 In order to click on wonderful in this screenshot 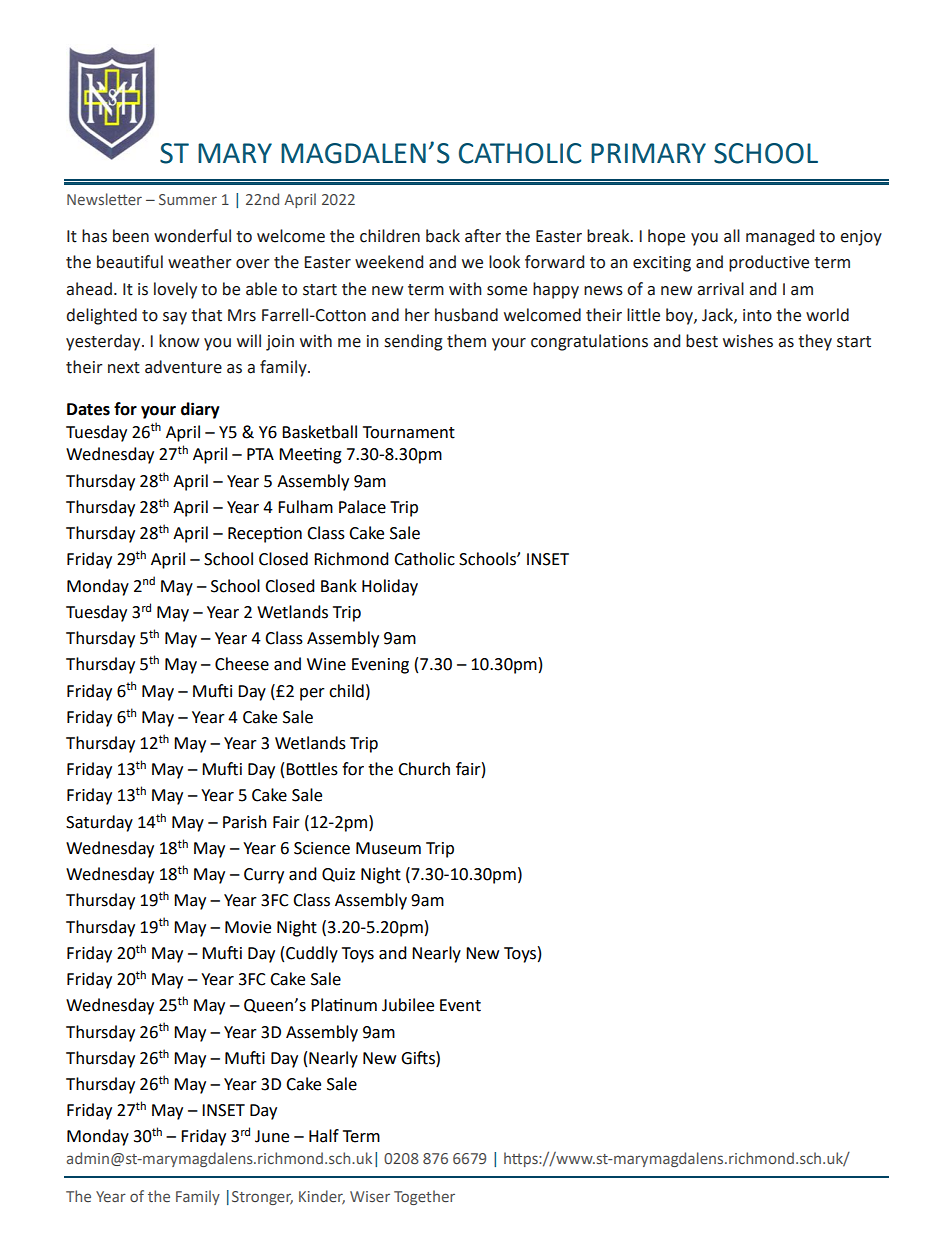, I will do `click(192, 236)`.
